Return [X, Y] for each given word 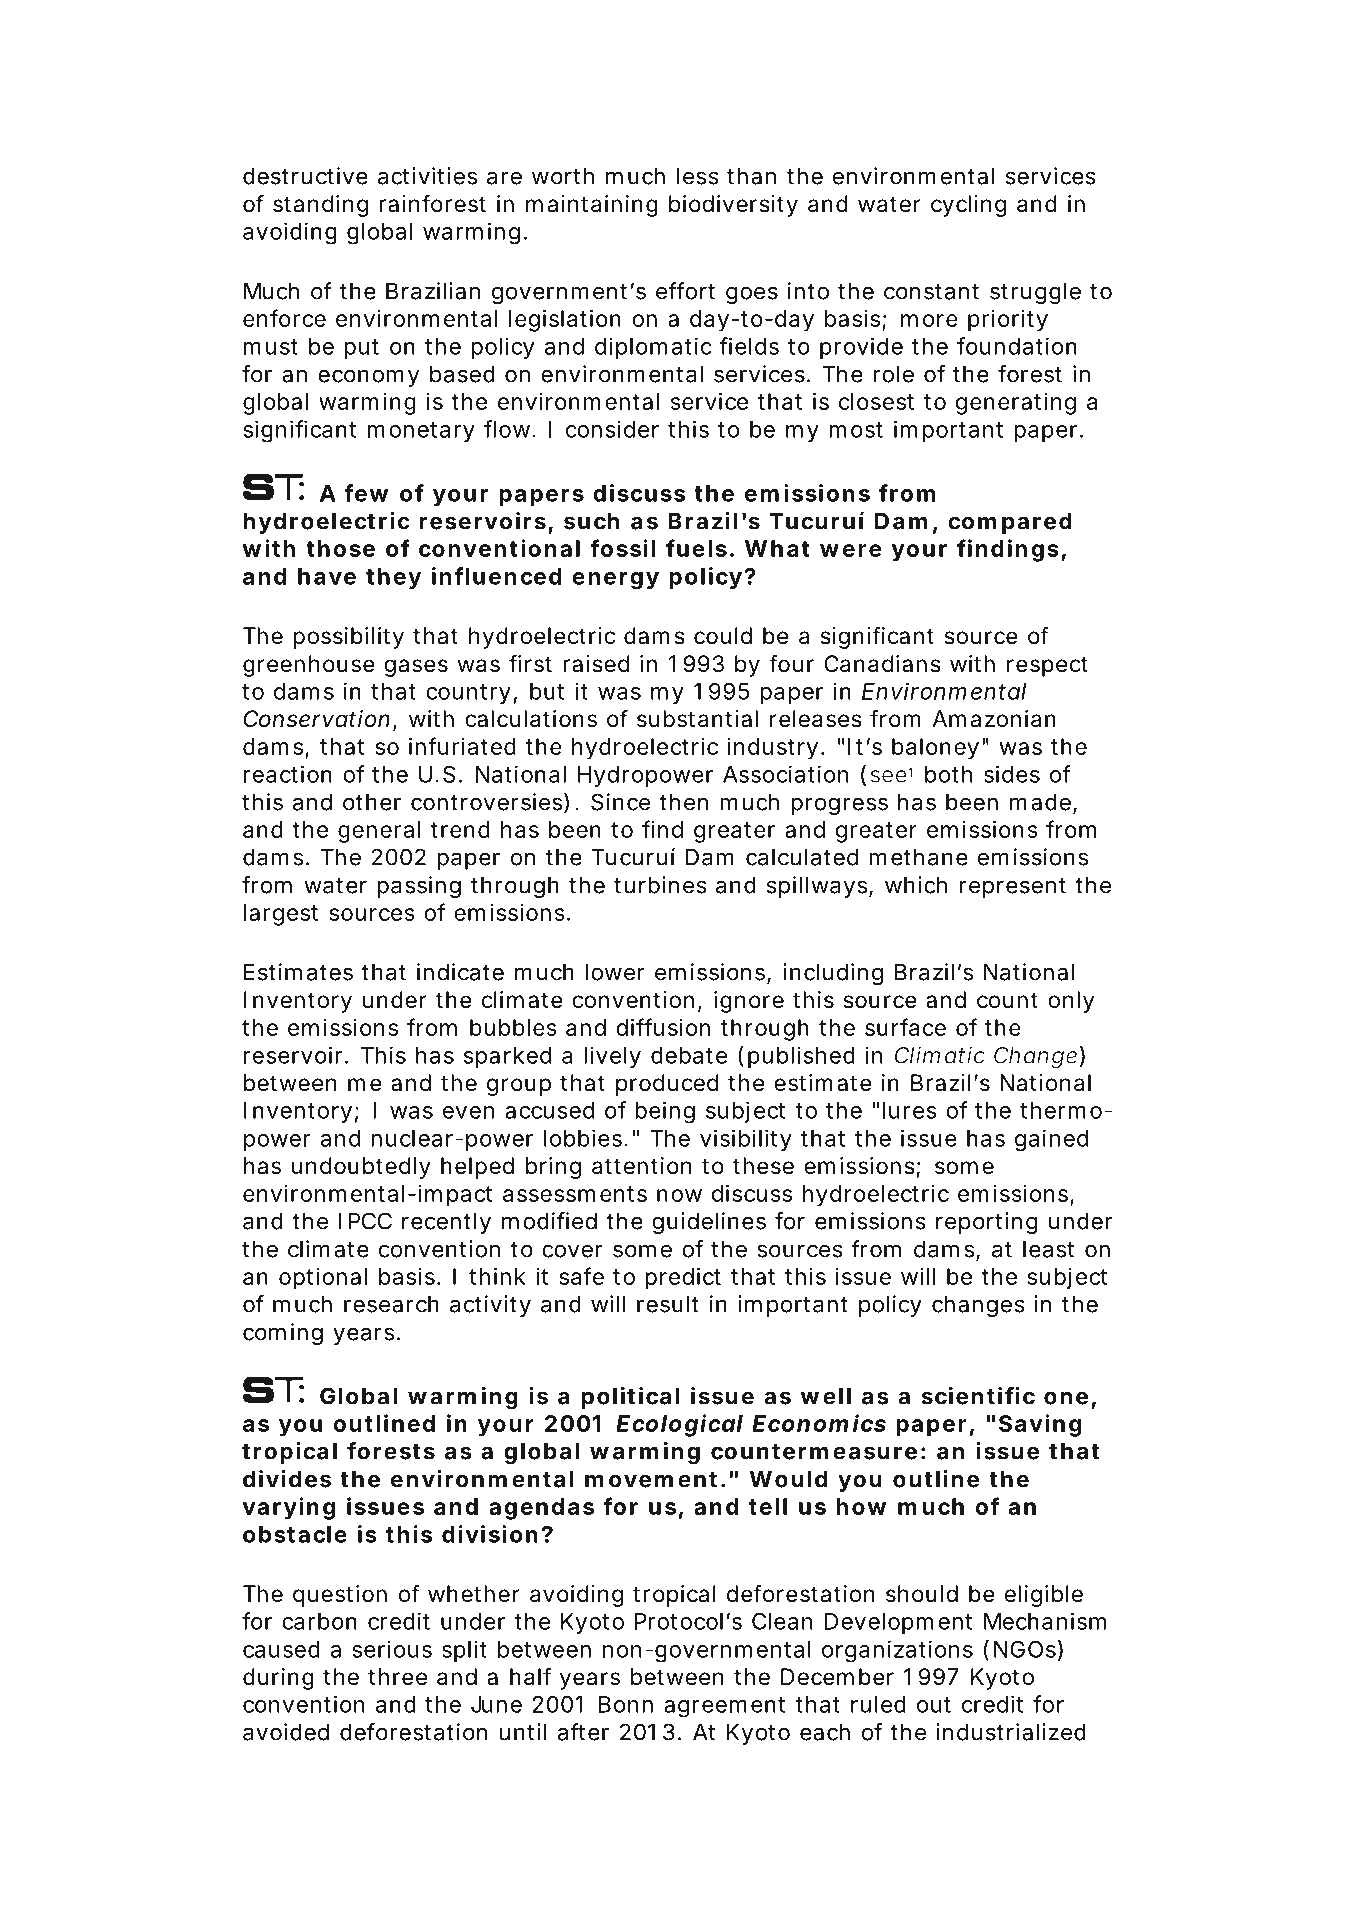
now [679, 1195]
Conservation [317, 719]
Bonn [626, 1704]
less [698, 176]
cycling [968, 206]
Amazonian [994, 719]
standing [320, 206]
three [397, 1677]
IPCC [365, 1221]
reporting [986, 1223]
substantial [697, 719]
